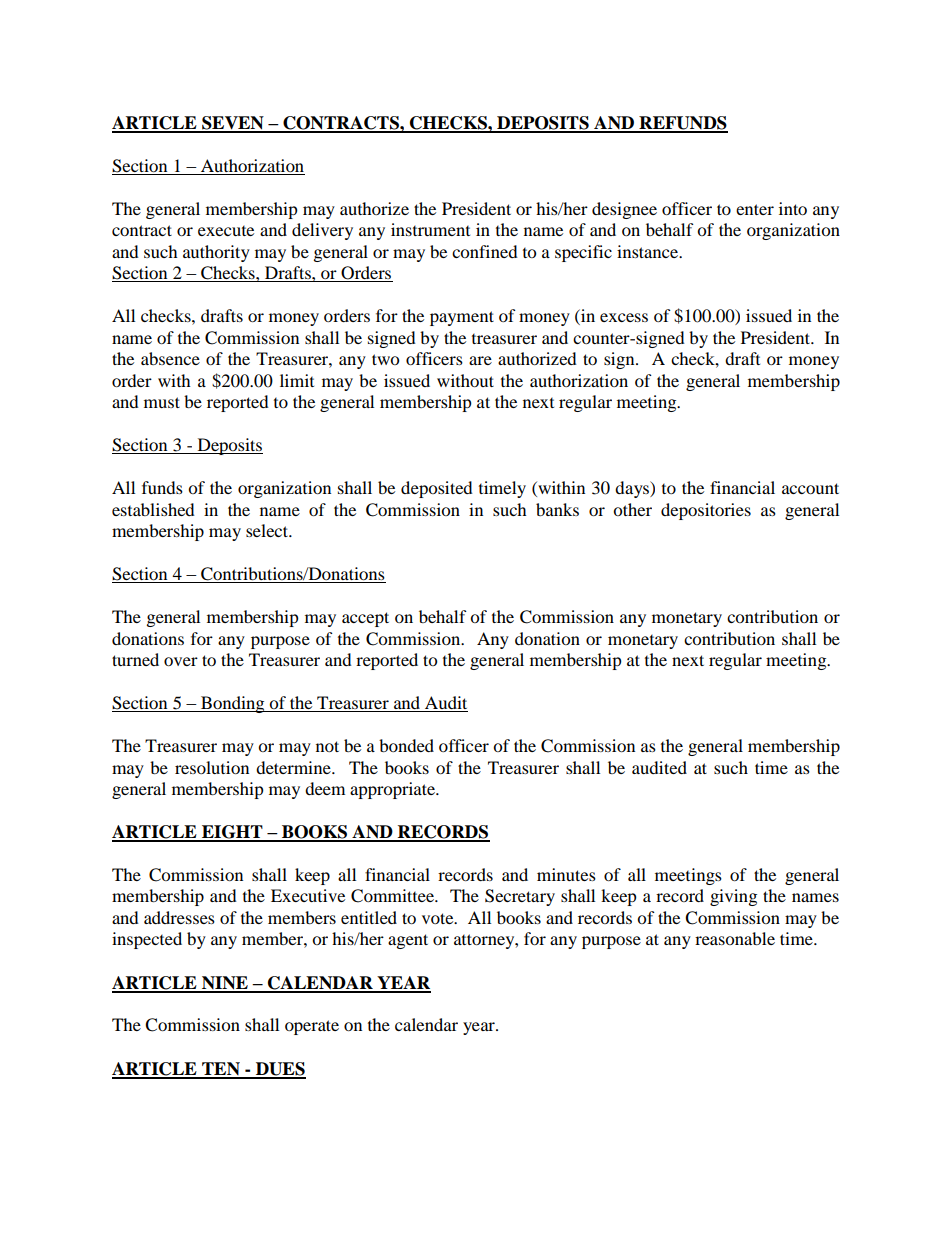  Describe the element at coordinates (437, 489) in the page. I see `deposited` at that location.
